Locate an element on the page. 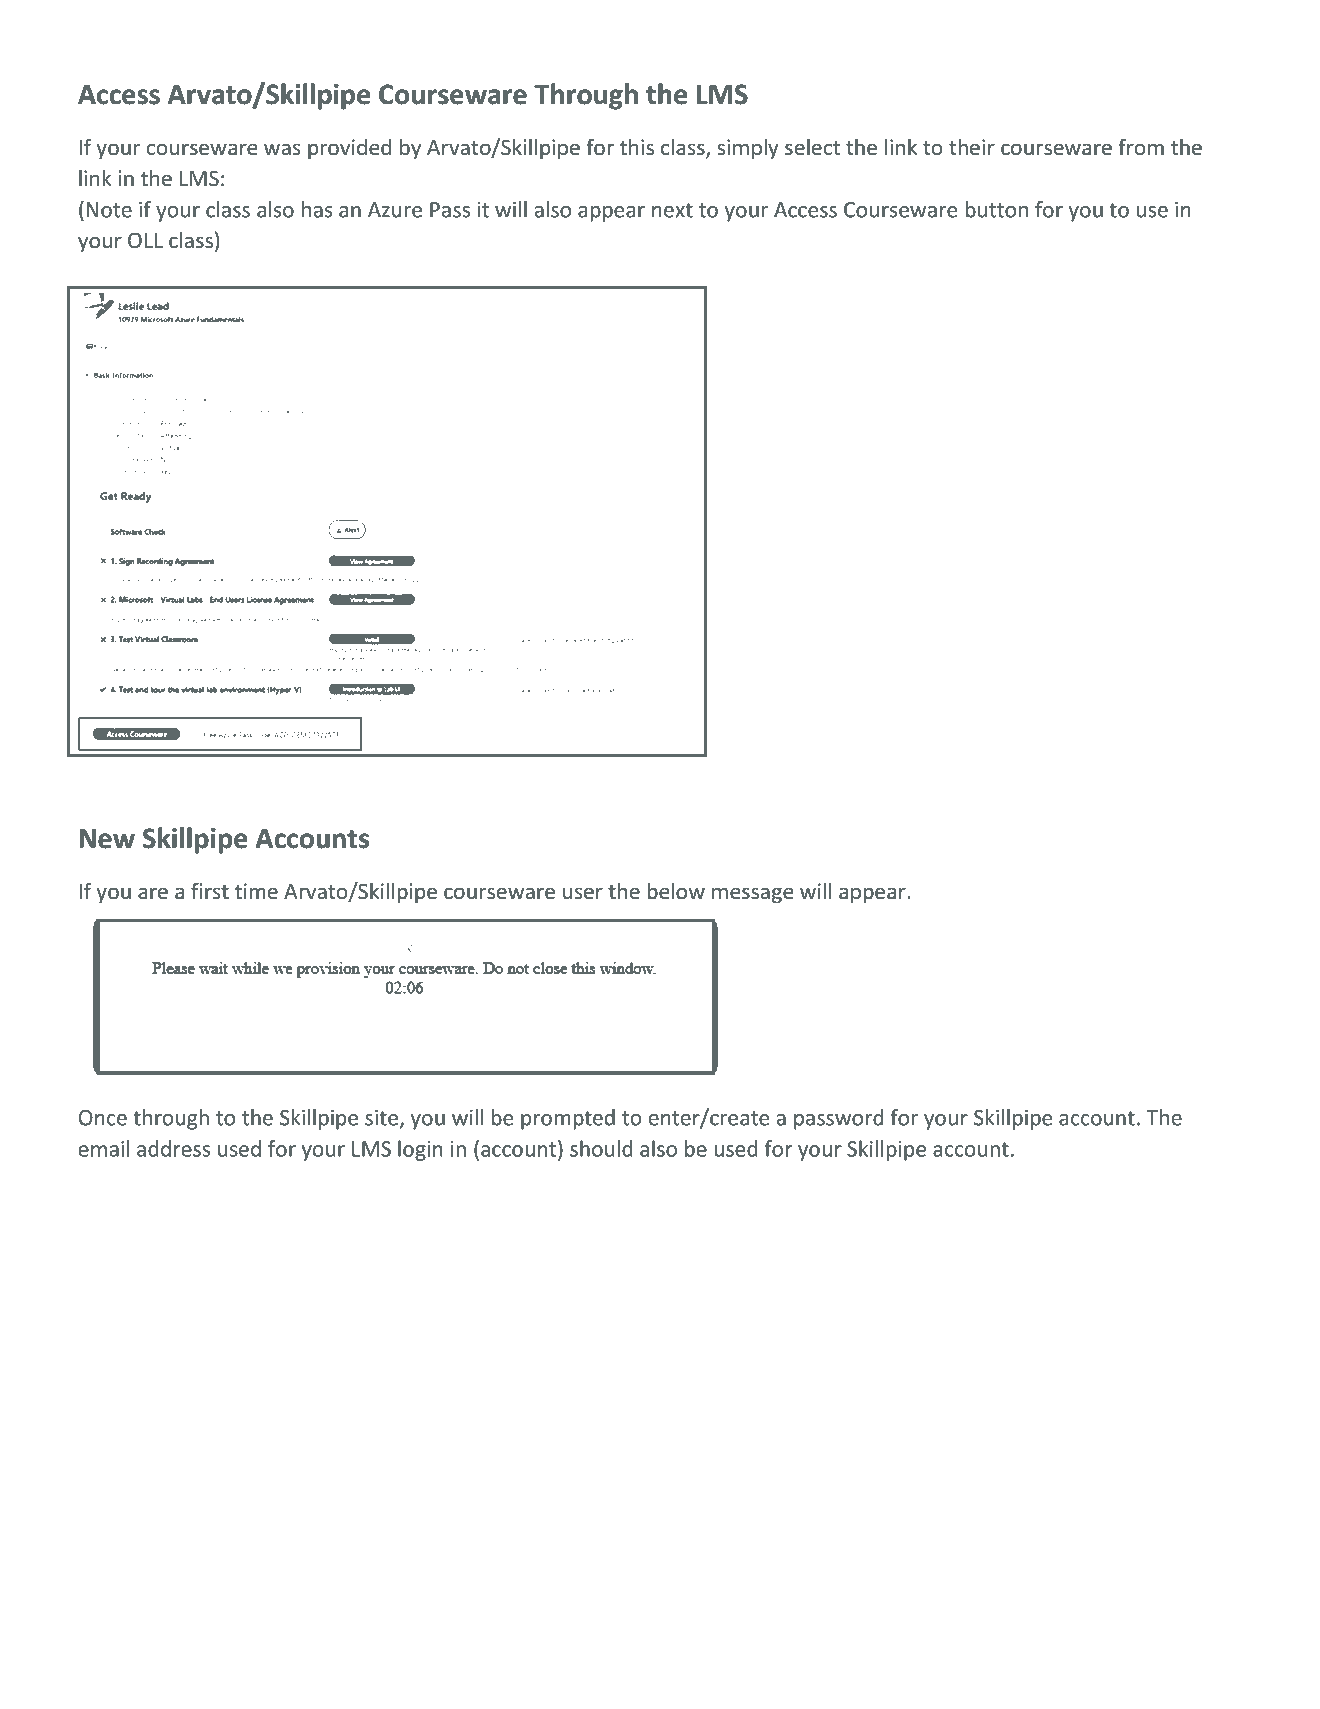 This image has width=1320, height=1709. has is located at coordinates (317, 209).
